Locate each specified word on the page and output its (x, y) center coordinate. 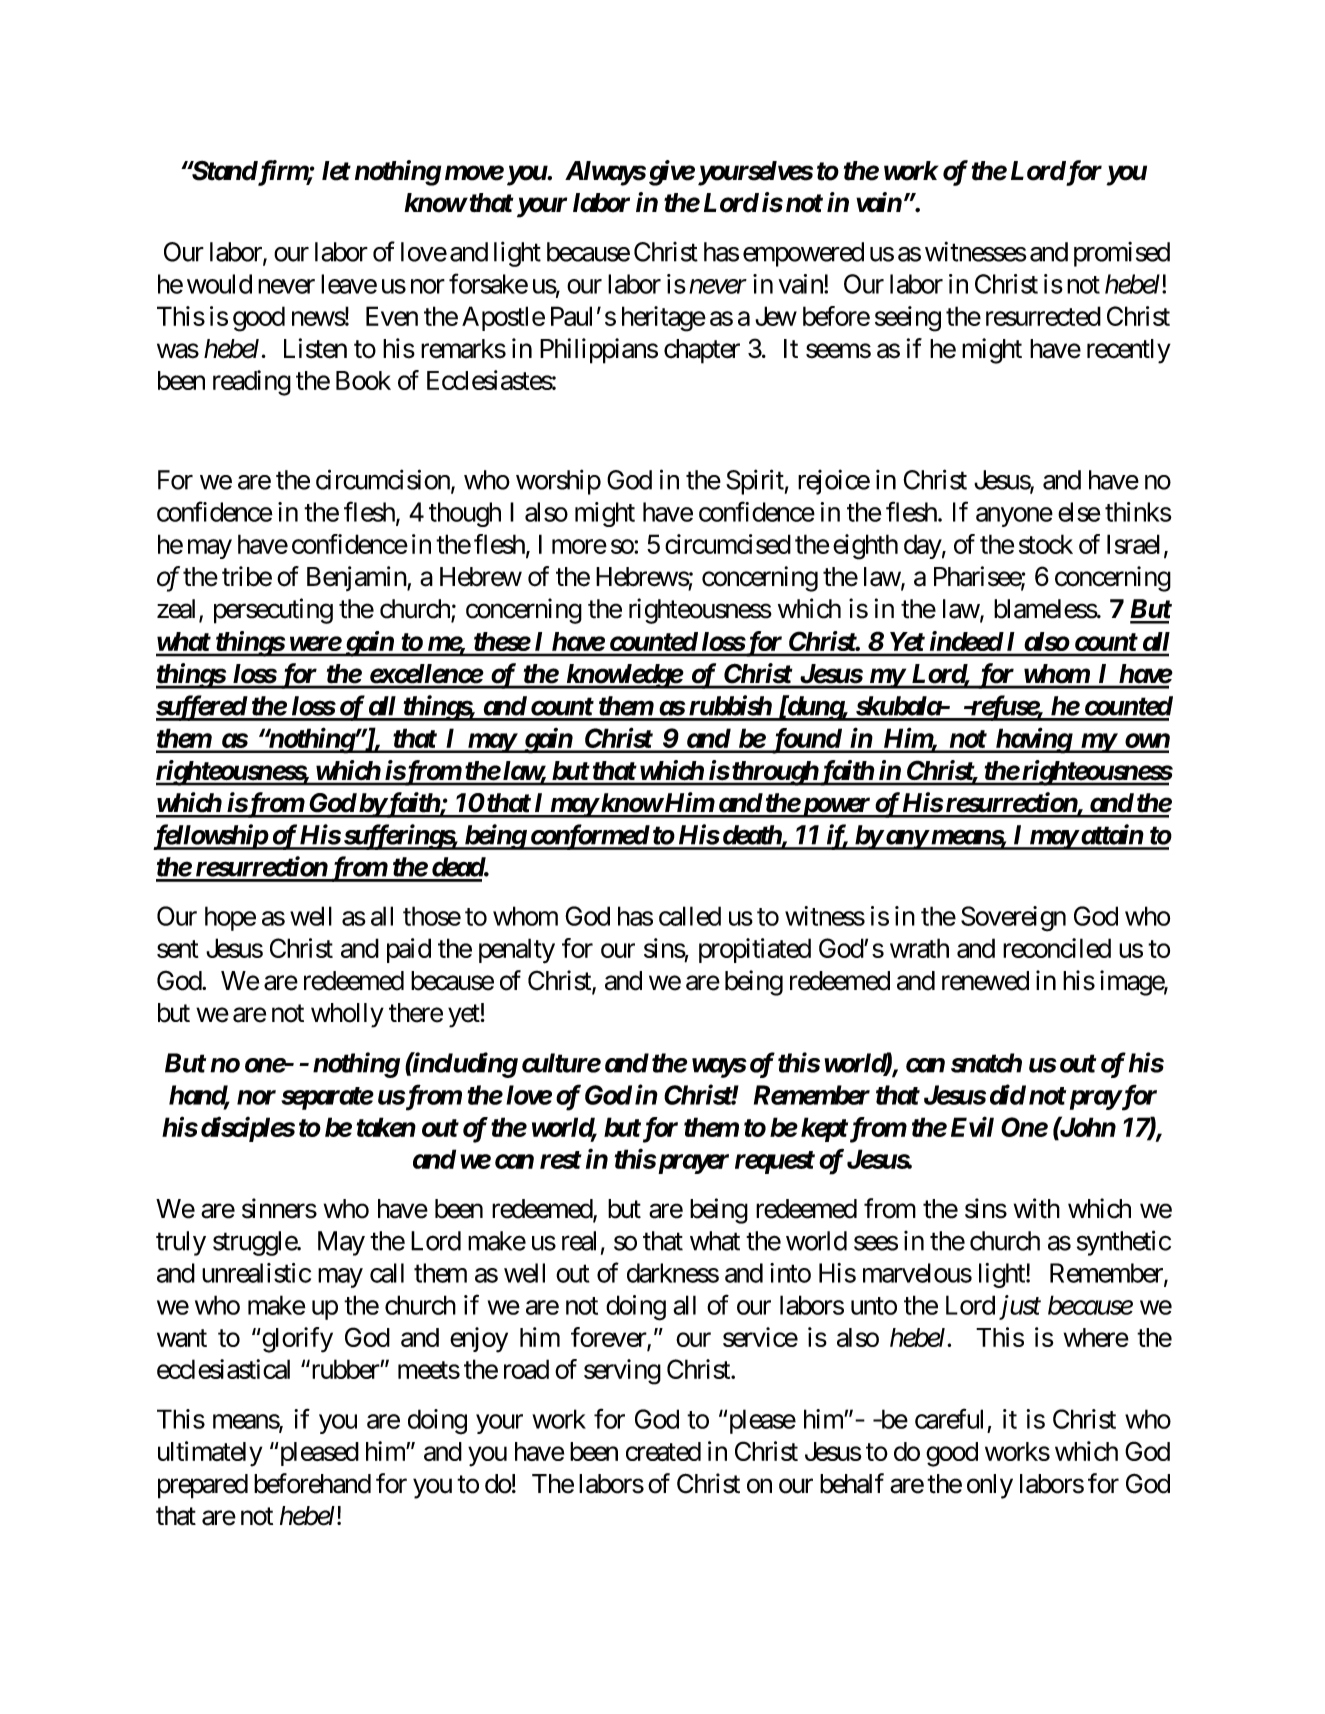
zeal (178, 610)
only (990, 1486)
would (219, 284)
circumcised (728, 544)
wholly (347, 1015)
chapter (702, 351)
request (775, 1162)
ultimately (210, 1454)
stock (1046, 544)
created (663, 1451)
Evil (972, 1126)
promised (1122, 254)
